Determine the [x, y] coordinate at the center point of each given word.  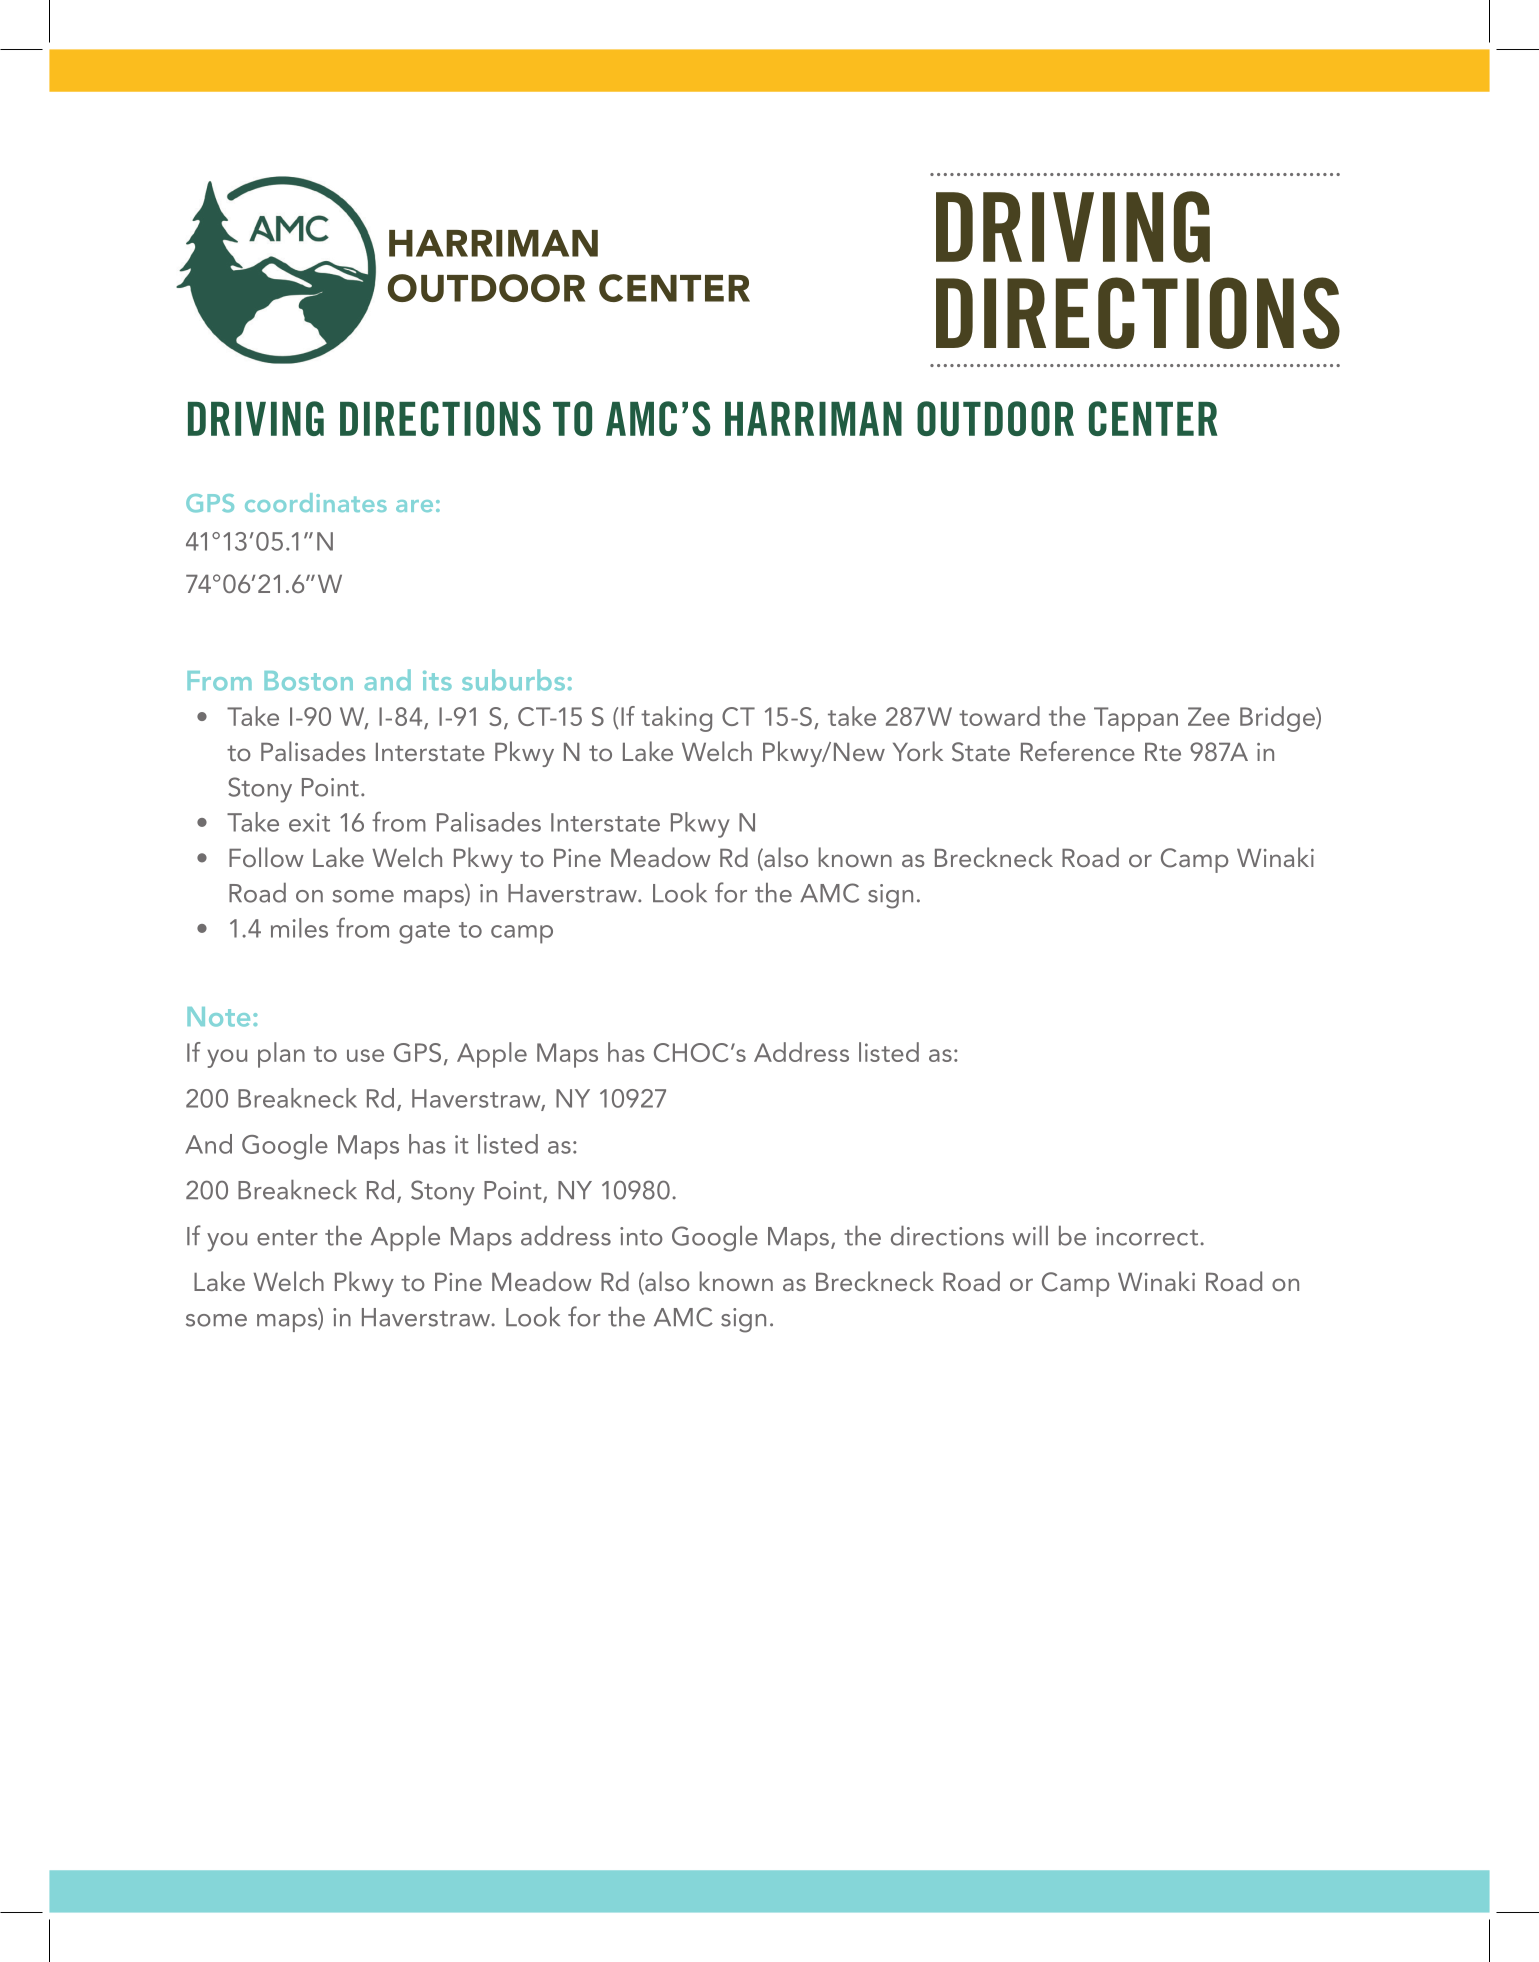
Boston [308, 681]
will [1030, 1235]
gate [424, 933]
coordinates [316, 502]
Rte [1163, 752]
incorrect [1148, 1236]
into [641, 1236]
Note [218, 1017]
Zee [1209, 716]
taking [676, 719]
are [414, 506]
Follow [266, 857]
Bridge [1278, 719]
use [365, 1055]
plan [281, 1055]
